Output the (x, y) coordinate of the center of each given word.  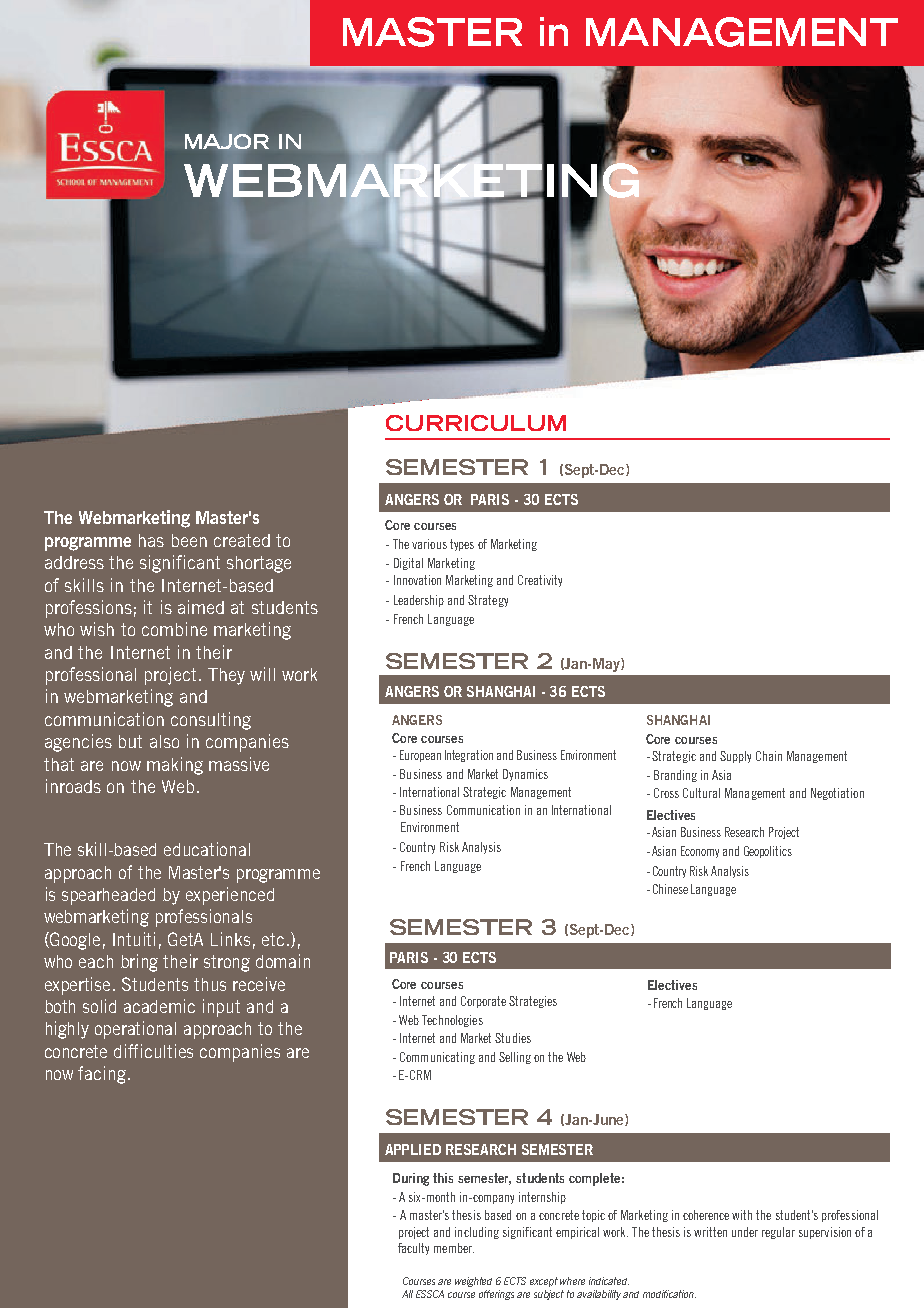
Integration (469, 756)
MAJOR (227, 141)
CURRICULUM (476, 423)
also (164, 741)
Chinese (670, 889)
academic (159, 1006)
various (429, 544)
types (462, 545)
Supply (735, 757)
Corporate (483, 1002)
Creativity (540, 581)
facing (102, 1075)
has (151, 540)
